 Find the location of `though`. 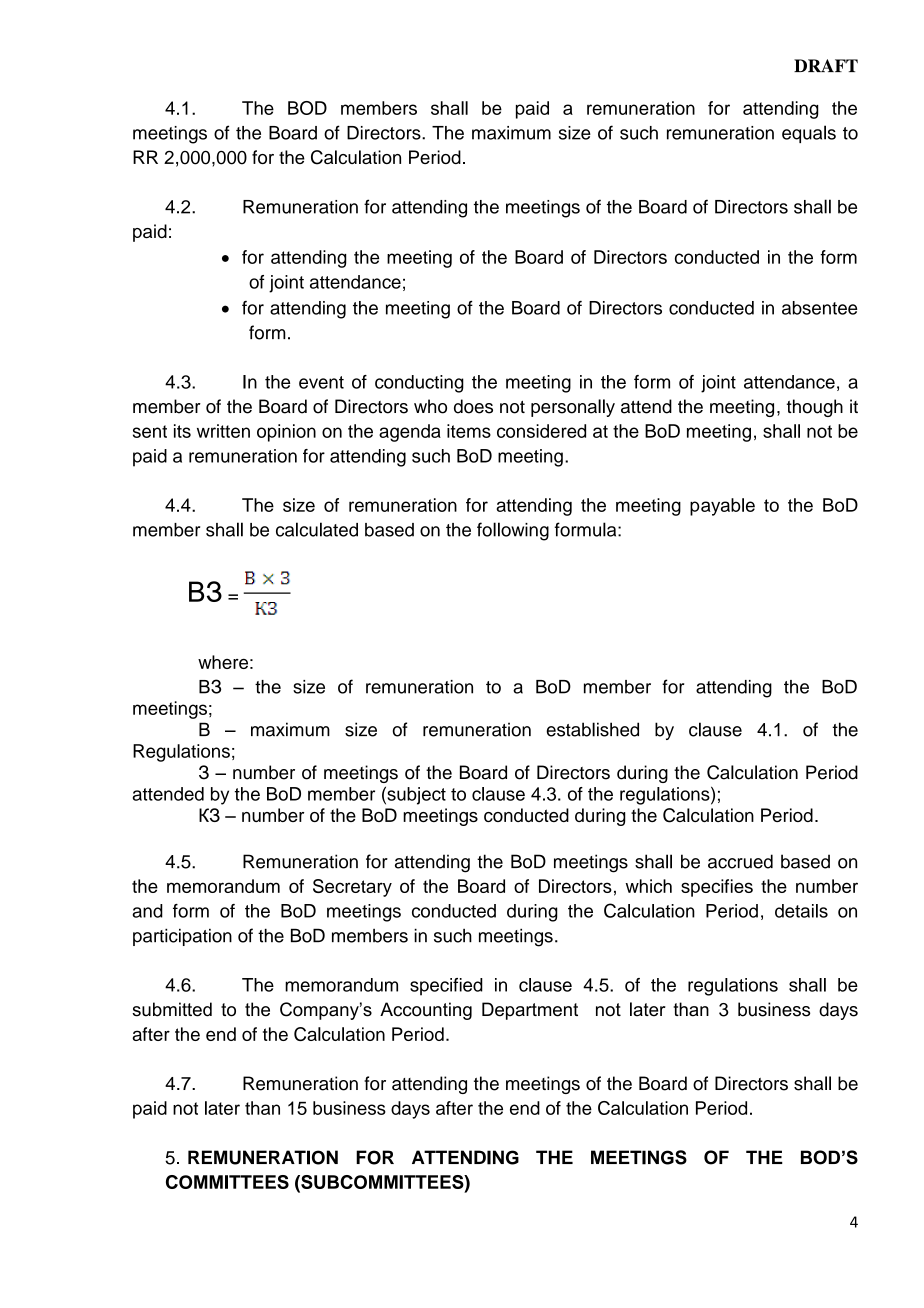

though is located at coordinates (814, 408).
